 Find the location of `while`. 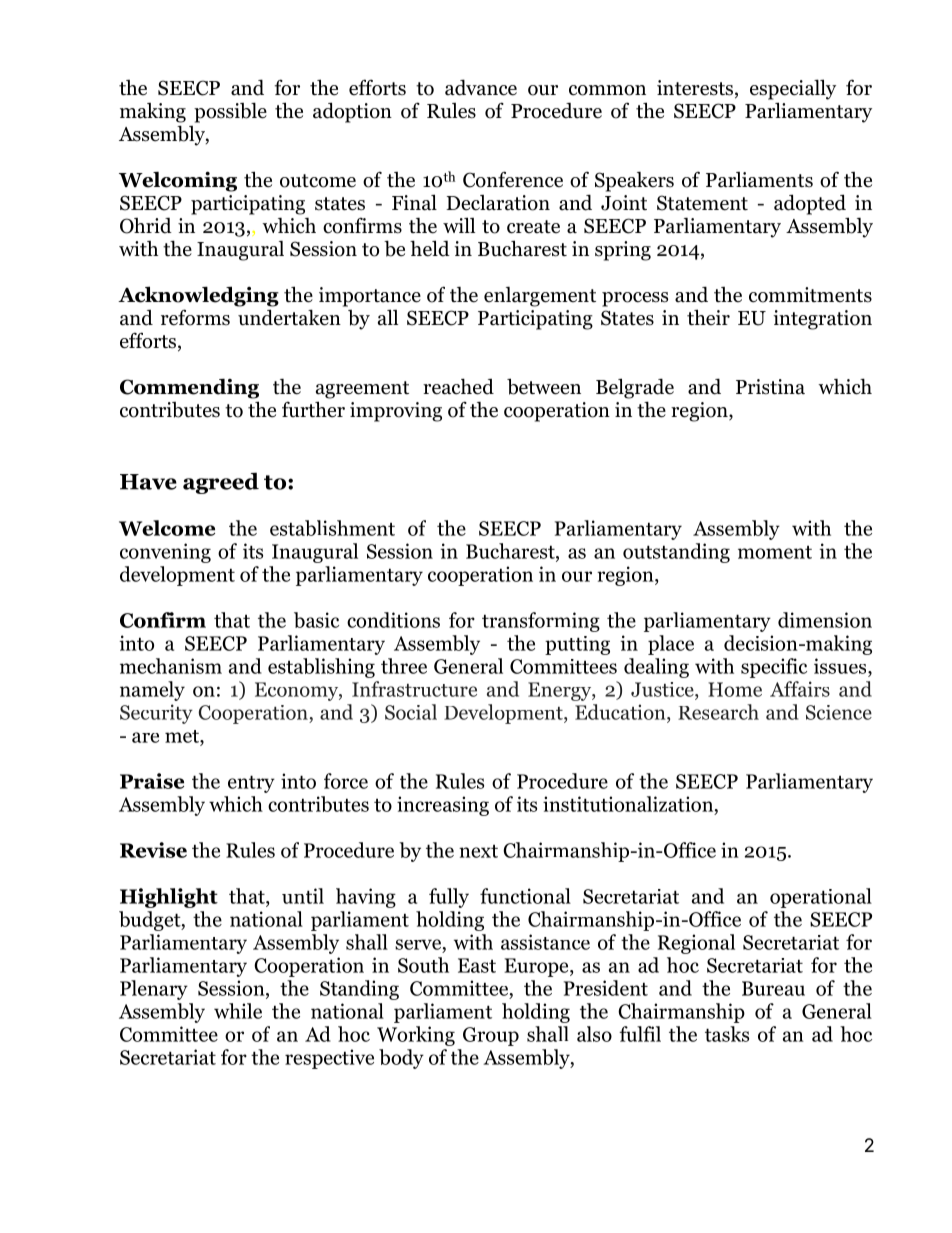

while is located at coordinates (238, 1011).
